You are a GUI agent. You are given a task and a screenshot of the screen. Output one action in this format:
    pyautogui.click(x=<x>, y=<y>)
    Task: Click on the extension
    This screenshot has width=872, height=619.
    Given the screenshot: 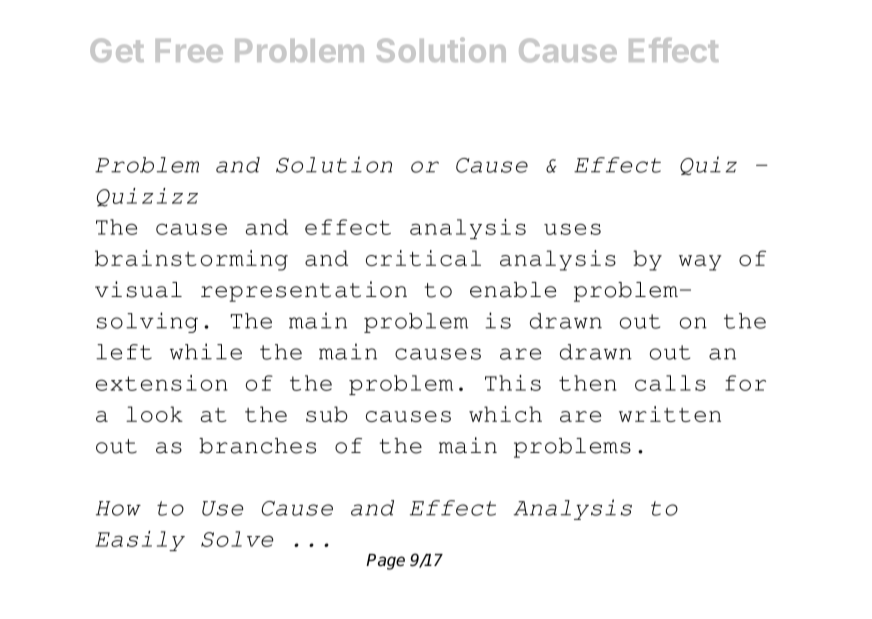 What is the action you would take?
    pyautogui.click(x=161, y=383)
